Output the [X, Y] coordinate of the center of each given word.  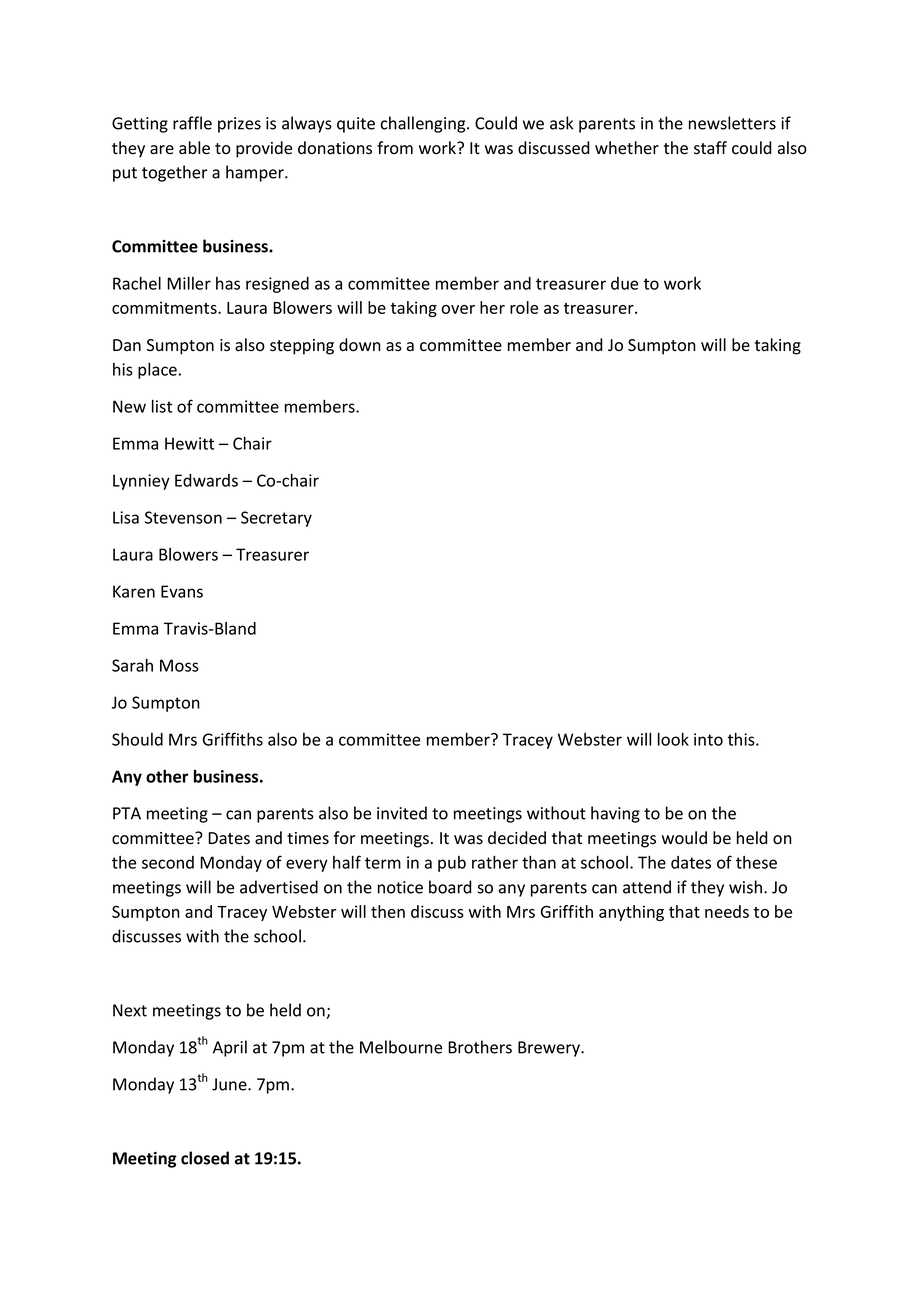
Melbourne [401, 1047]
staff [710, 148]
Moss [179, 665]
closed [205, 1158]
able [194, 148]
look [673, 739]
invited [402, 813]
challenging [424, 124]
